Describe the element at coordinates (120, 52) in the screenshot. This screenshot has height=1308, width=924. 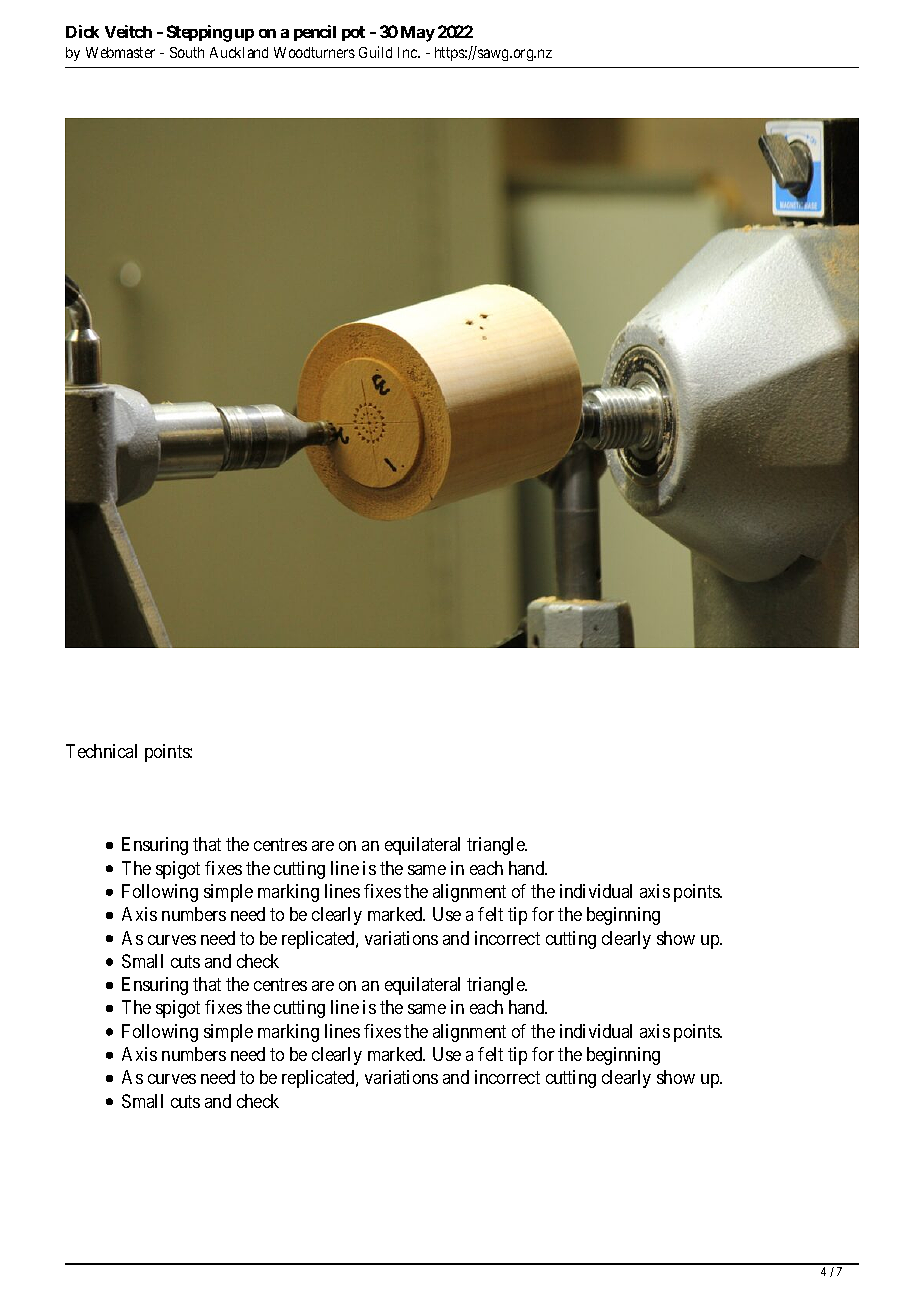
I see `Webmaster` at that location.
